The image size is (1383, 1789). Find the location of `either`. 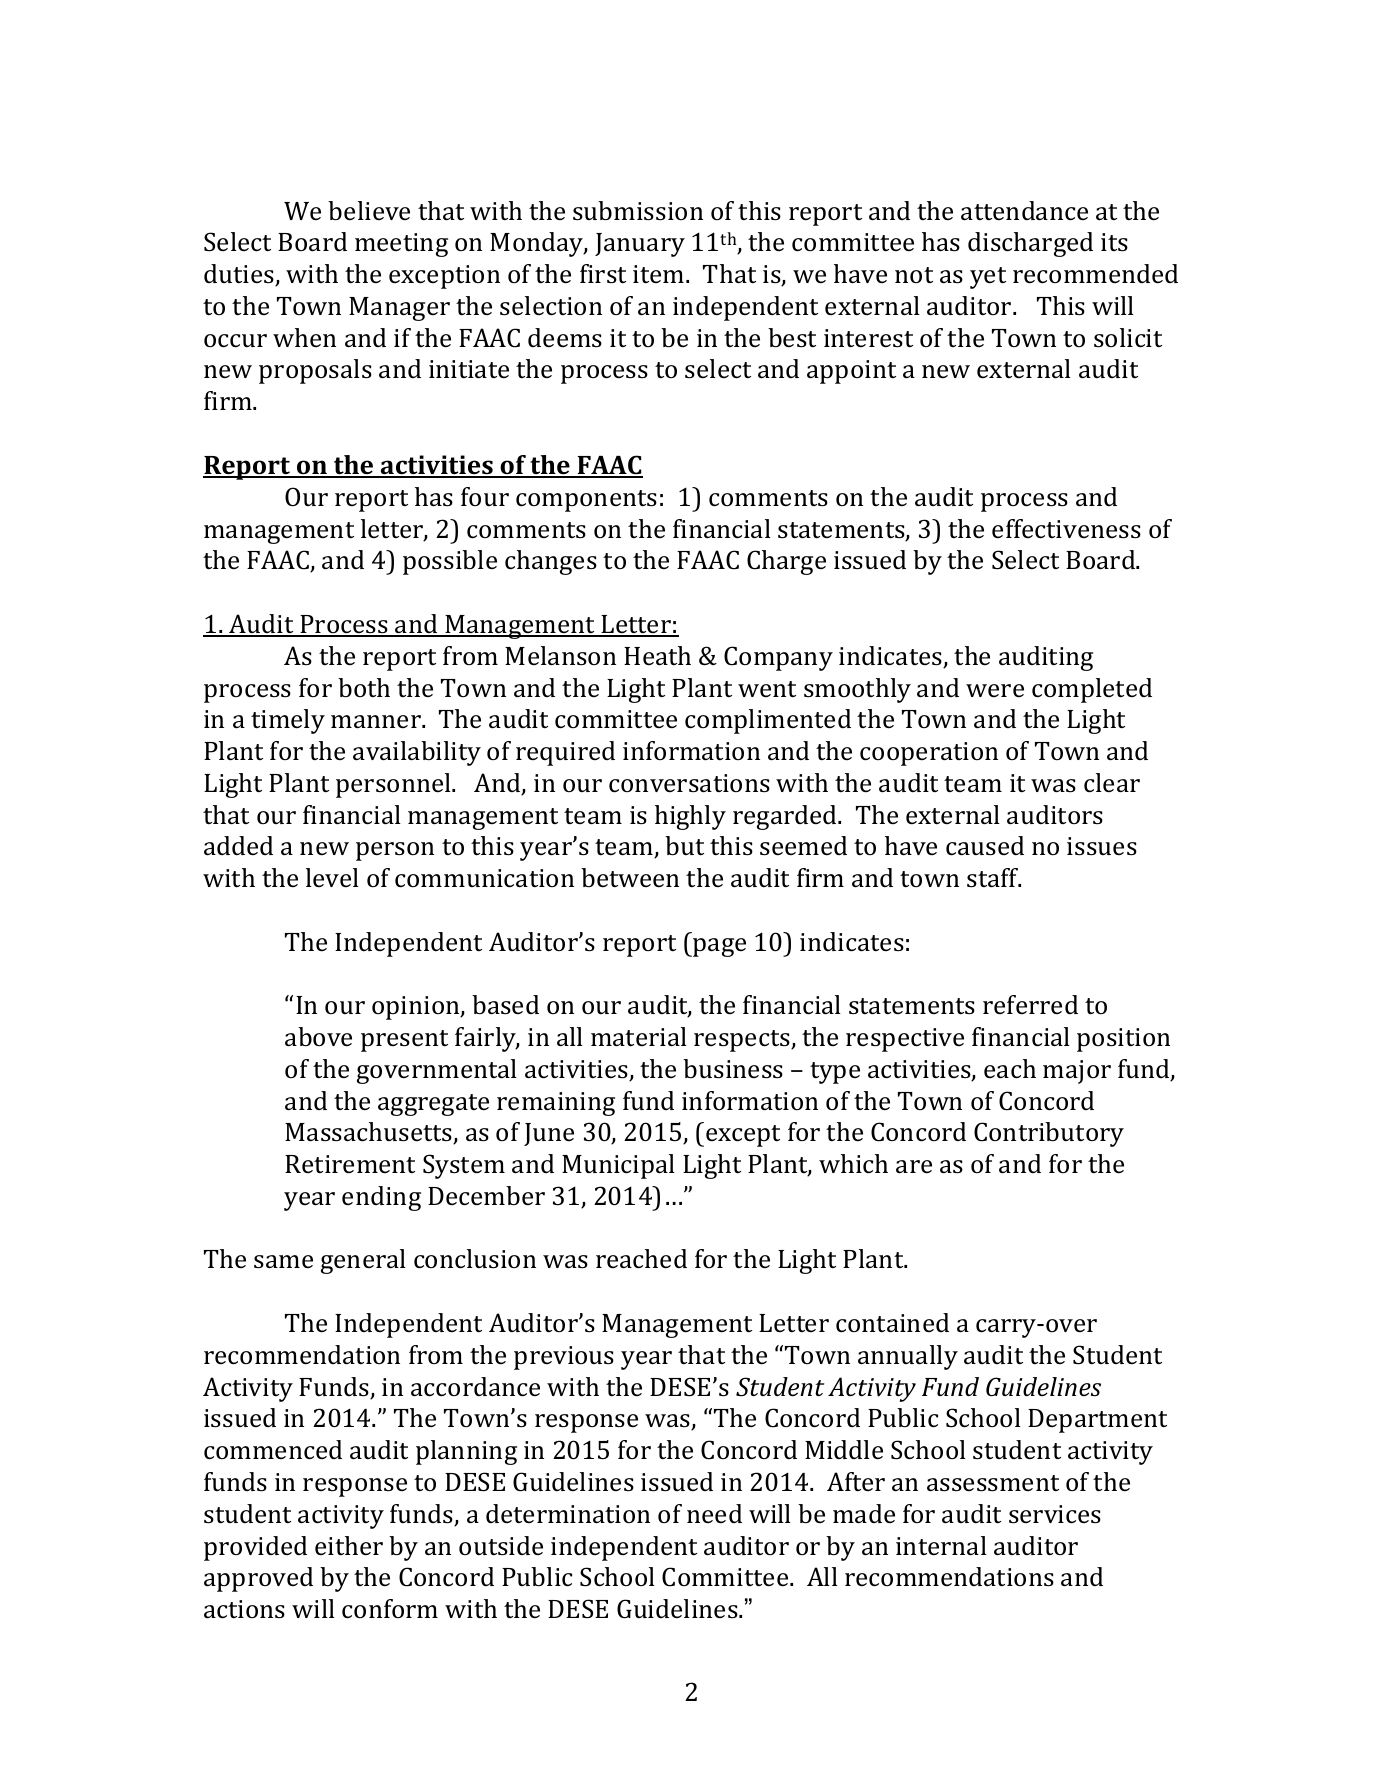

either is located at coordinates (349, 1545).
